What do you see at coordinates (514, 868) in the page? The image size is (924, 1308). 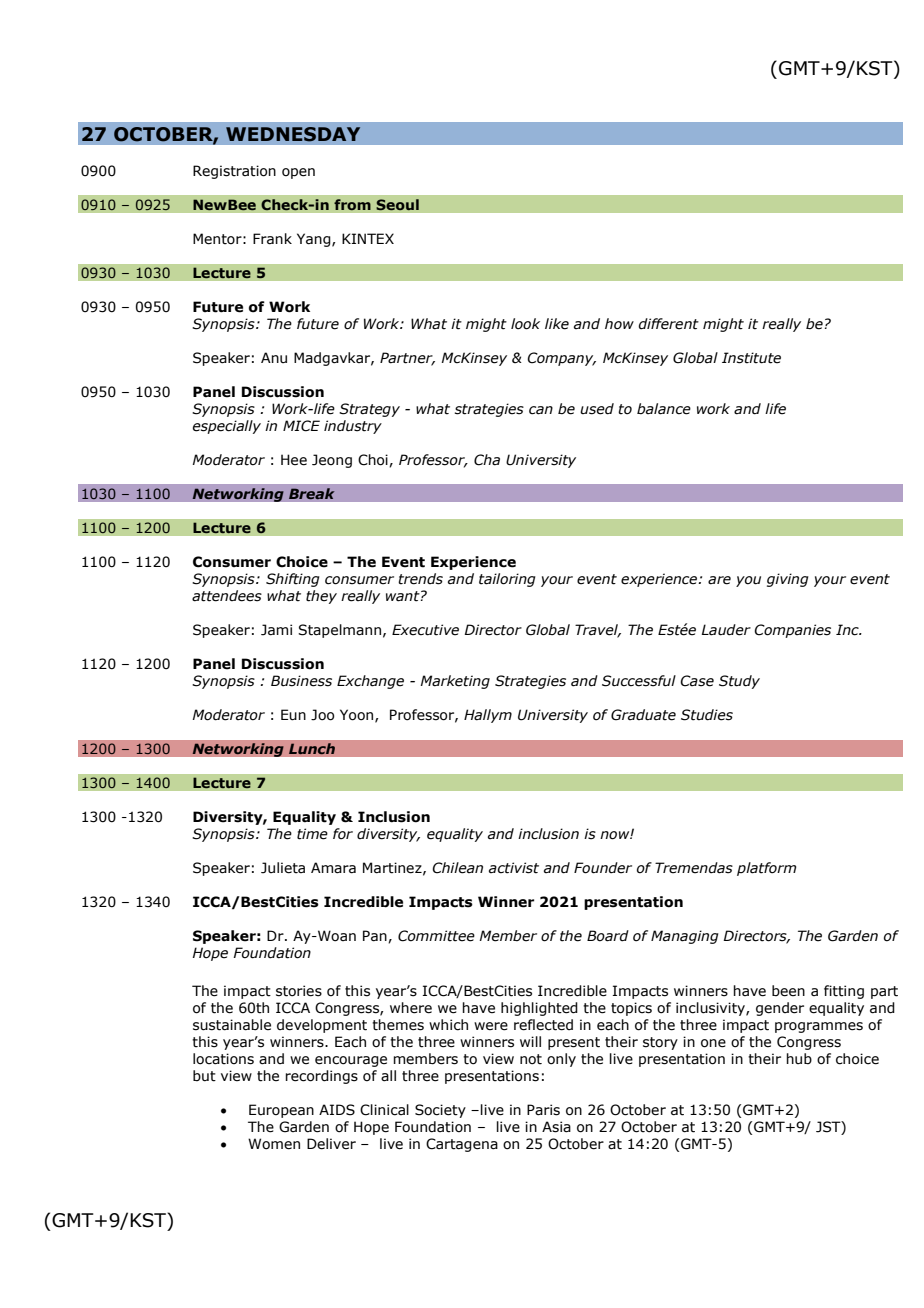 I see `activist` at bounding box center [514, 868].
